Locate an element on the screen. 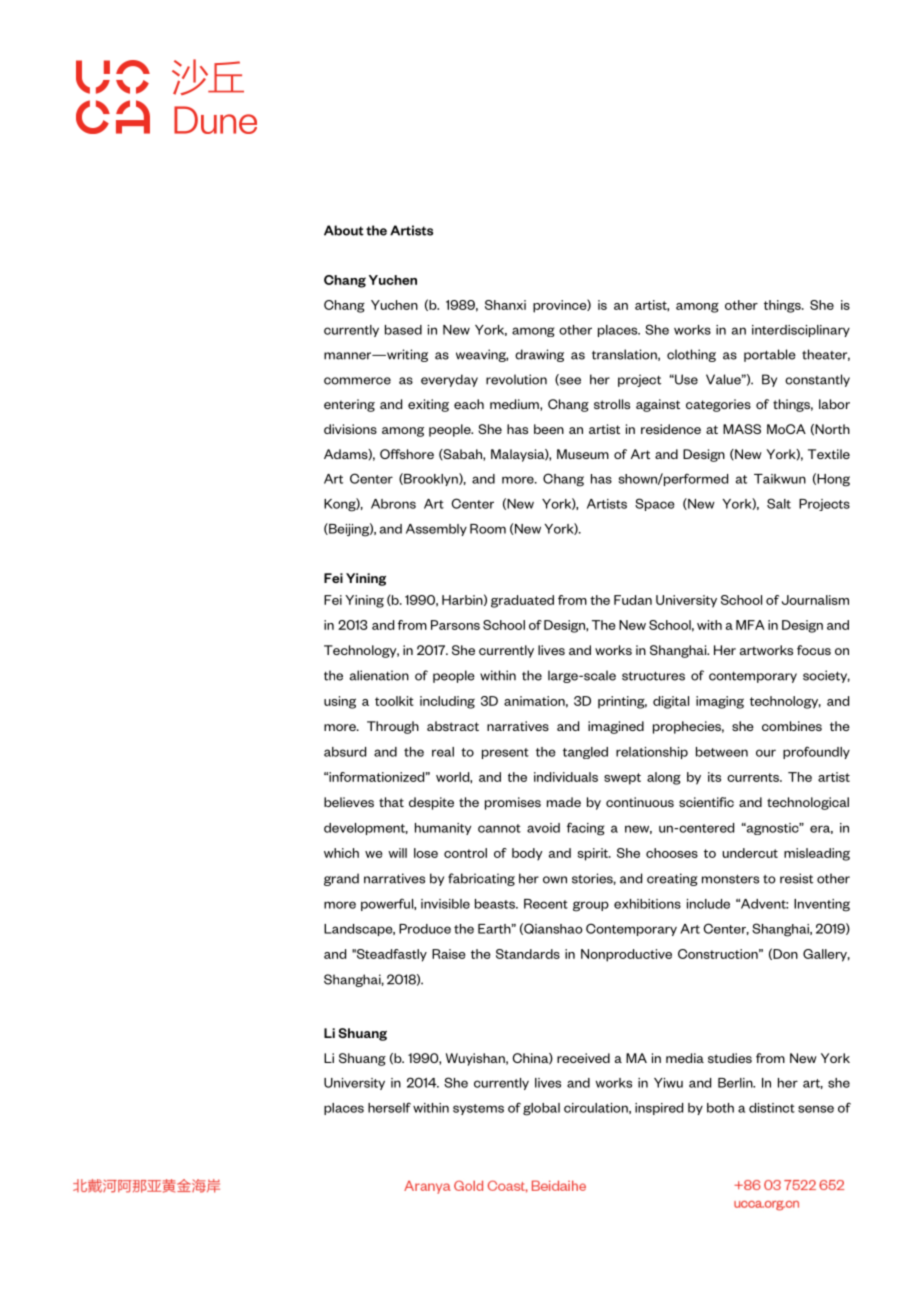 This screenshot has height=1308, width=924. structures is located at coordinates (653, 676).
